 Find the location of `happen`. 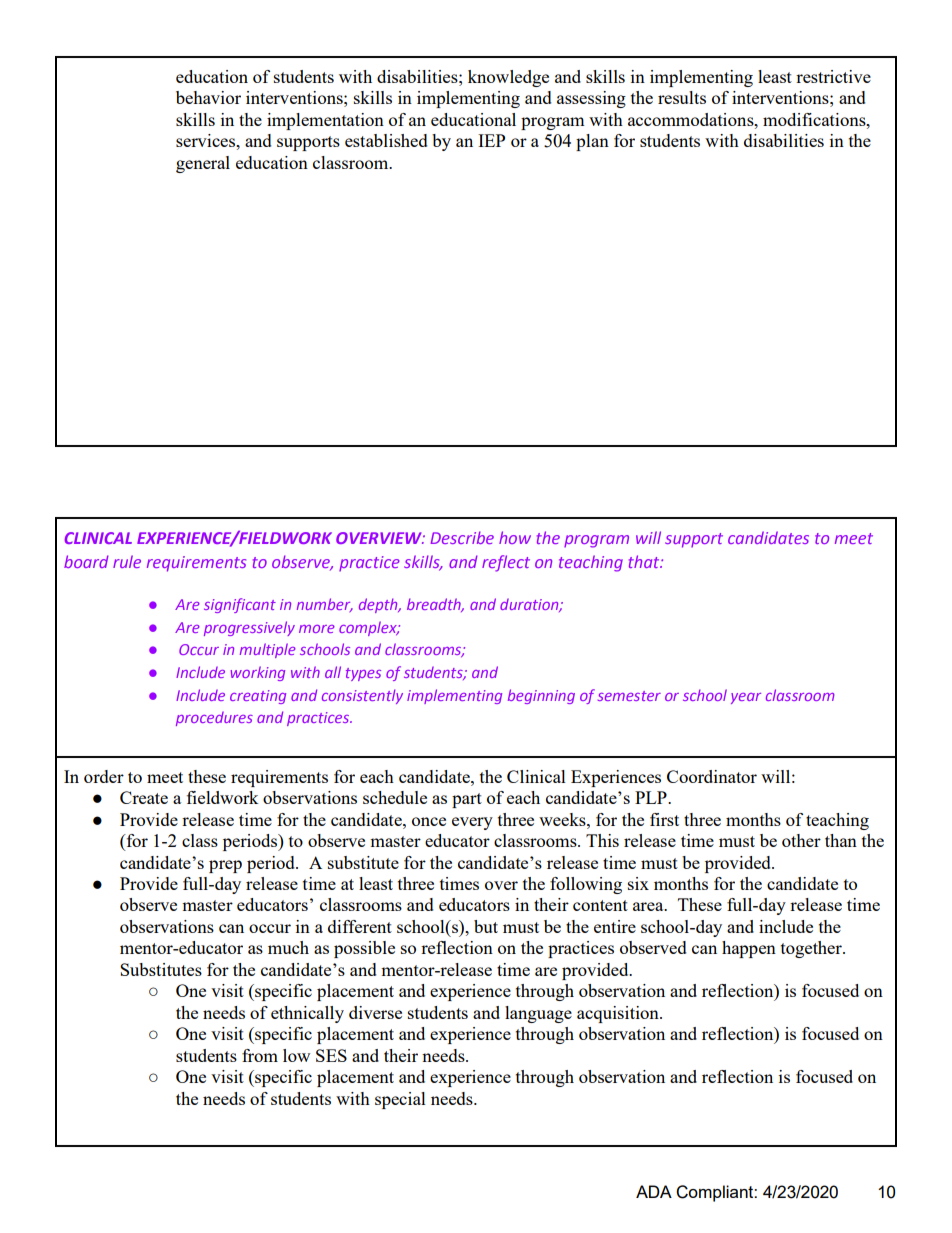

happen is located at coordinates (749, 949).
